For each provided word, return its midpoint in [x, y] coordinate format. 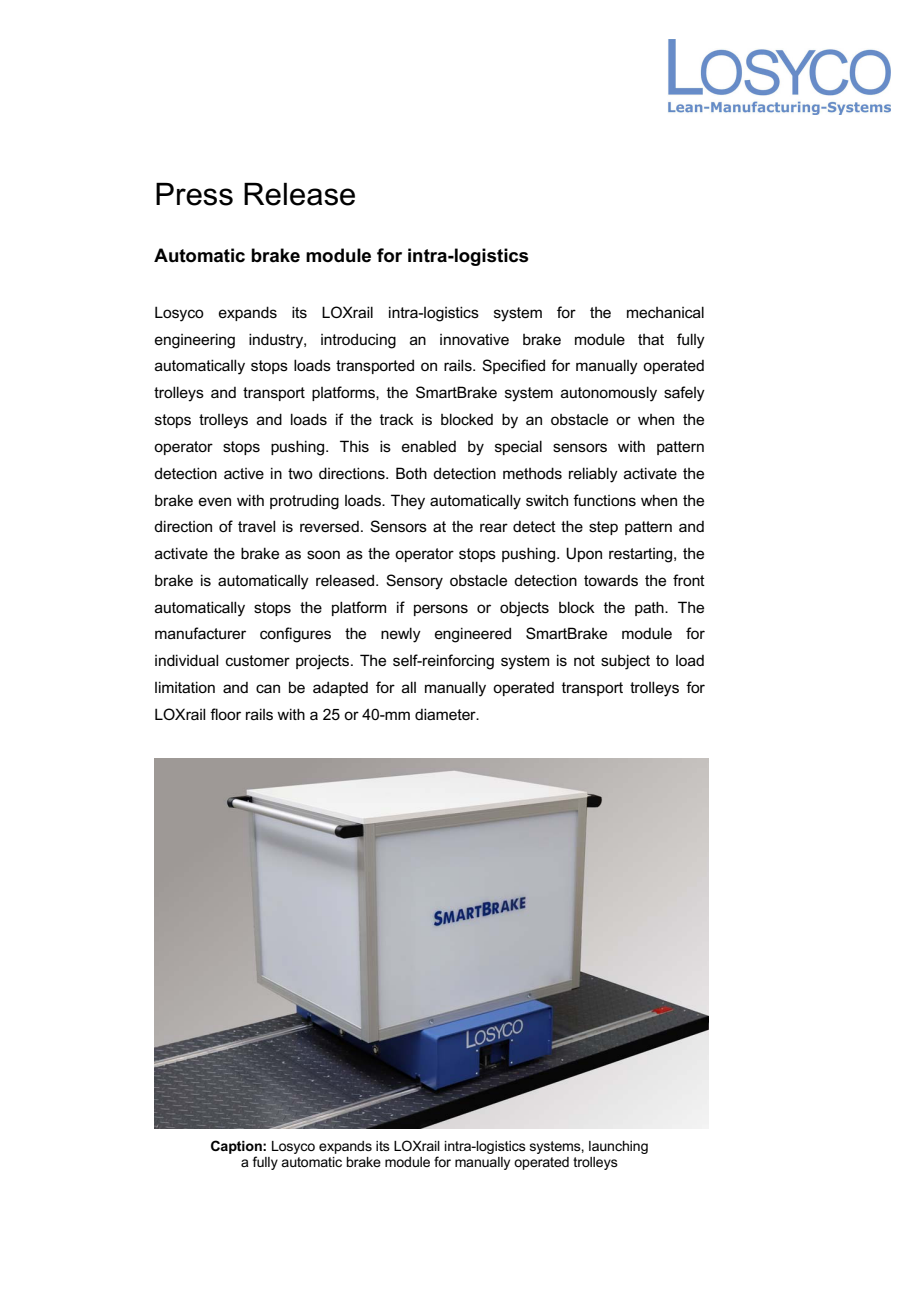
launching [618, 1147]
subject [625, 662]
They [408, 502]
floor [225, 714]
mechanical [665, 312]
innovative [474, 339]
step [603, 528]
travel [256, 526]
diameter [446, 714]
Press [194, 194]
